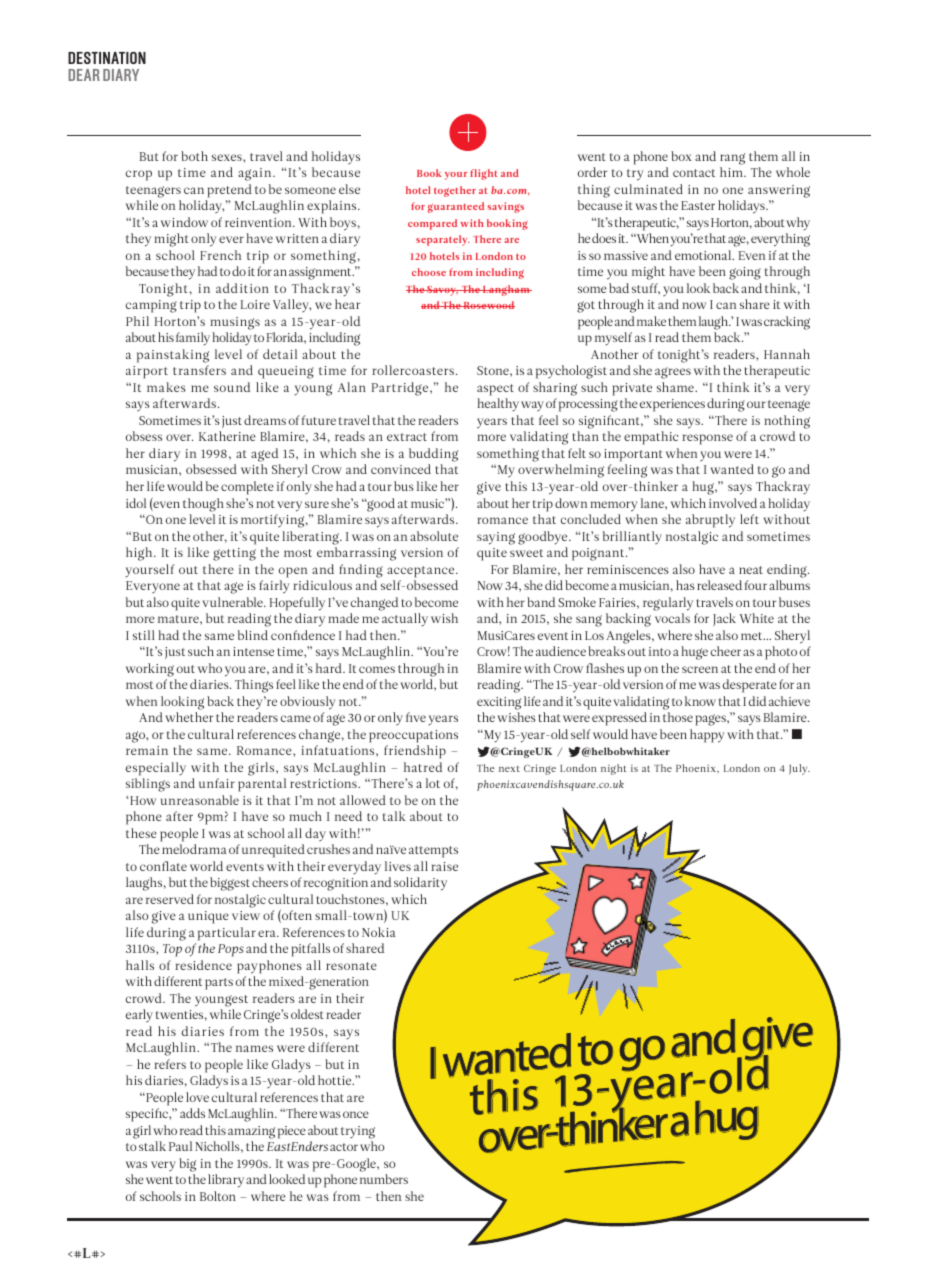 The width and height of the image is (936, 1288). What do you see at coordinates (107, 58) in the image?
I see `DESTINATION` at bounding box center [107, 58].
